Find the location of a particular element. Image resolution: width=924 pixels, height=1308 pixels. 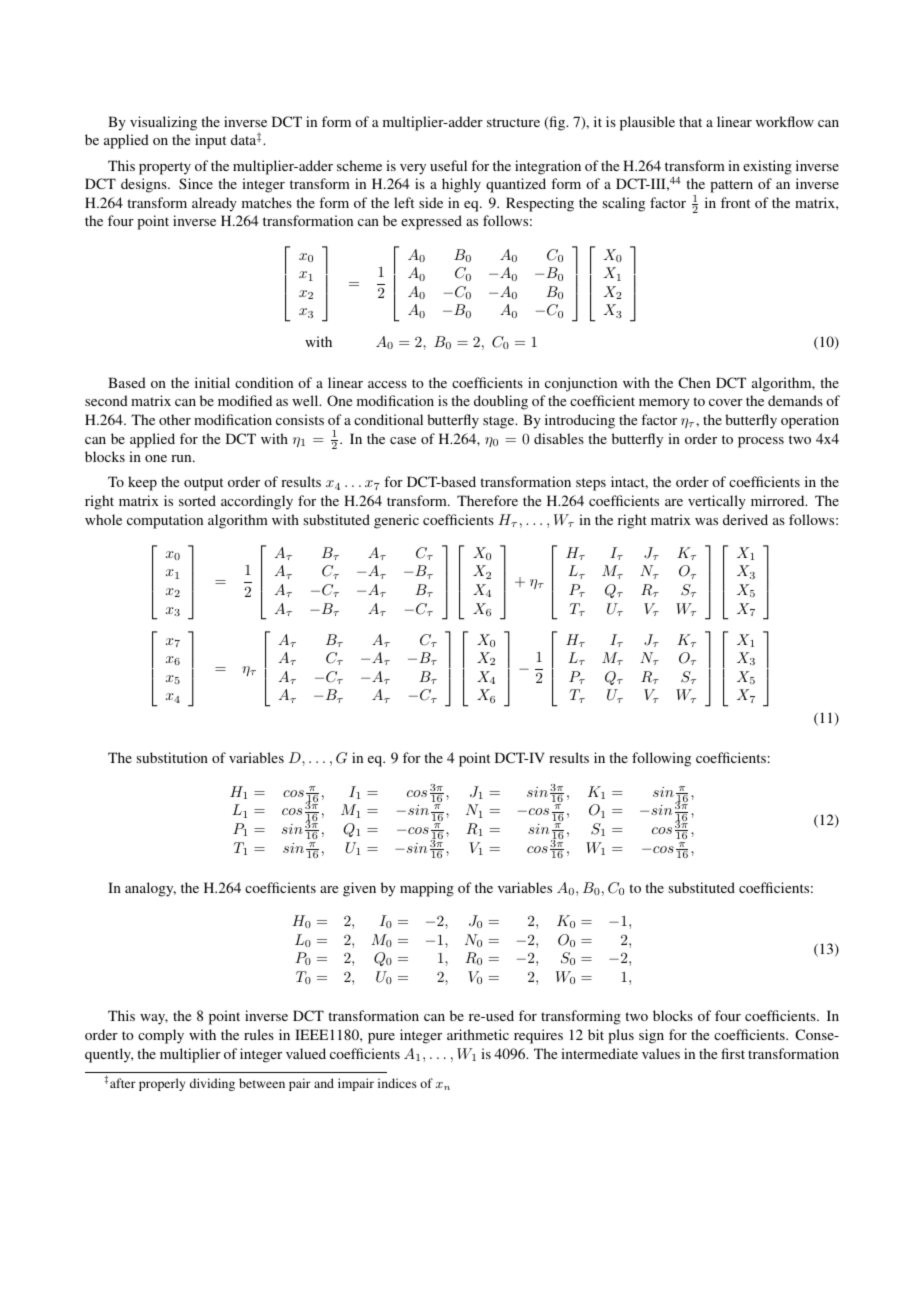

comply is located at coordinates (161, 1036).
